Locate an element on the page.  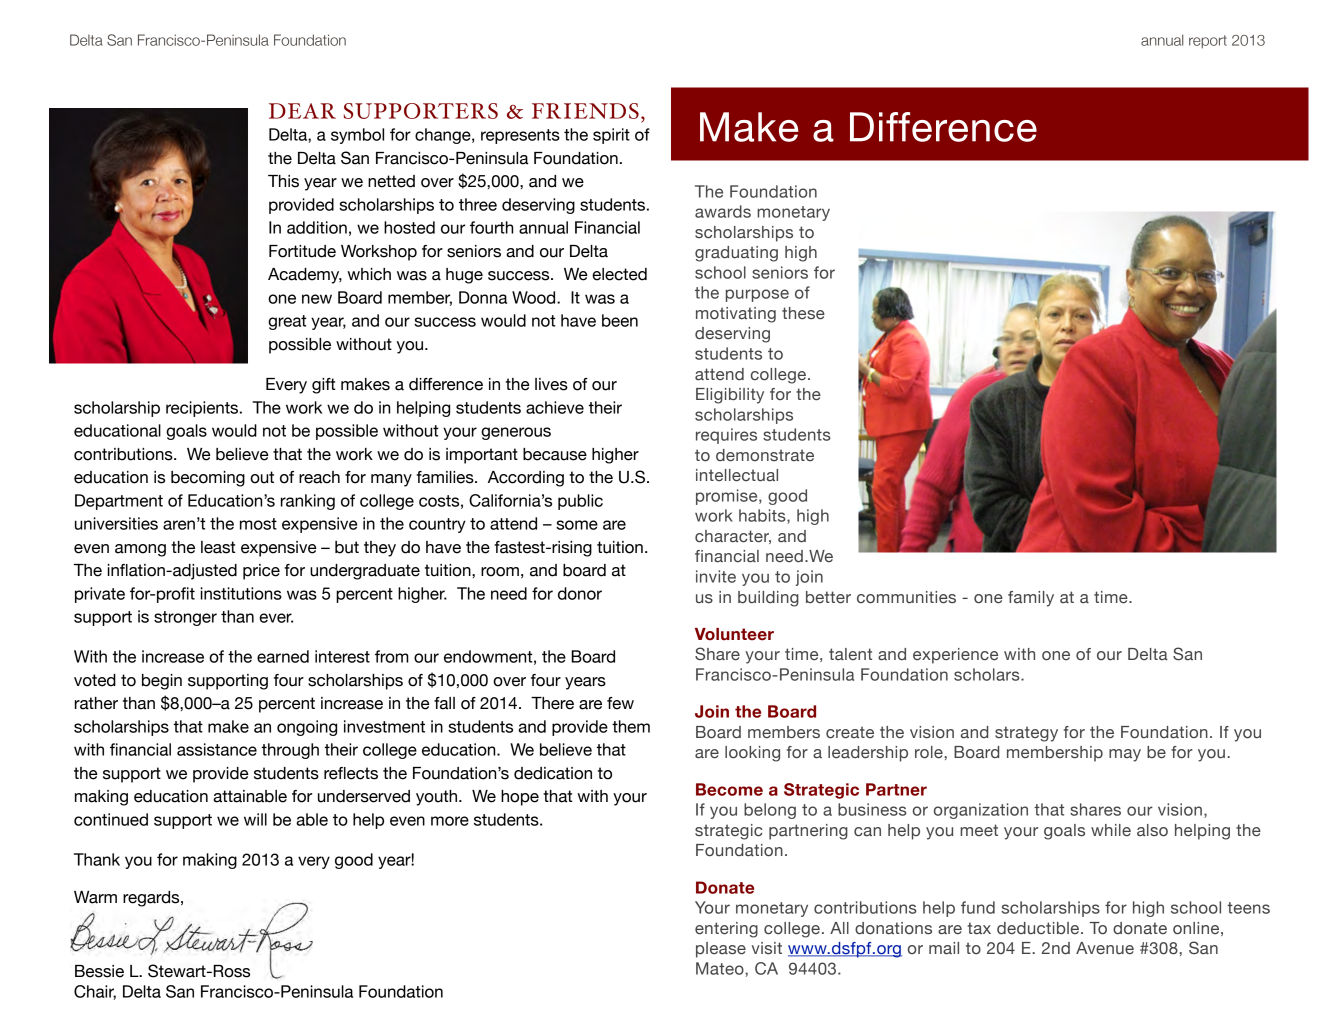
regards is located at coordinates (152, 899).
